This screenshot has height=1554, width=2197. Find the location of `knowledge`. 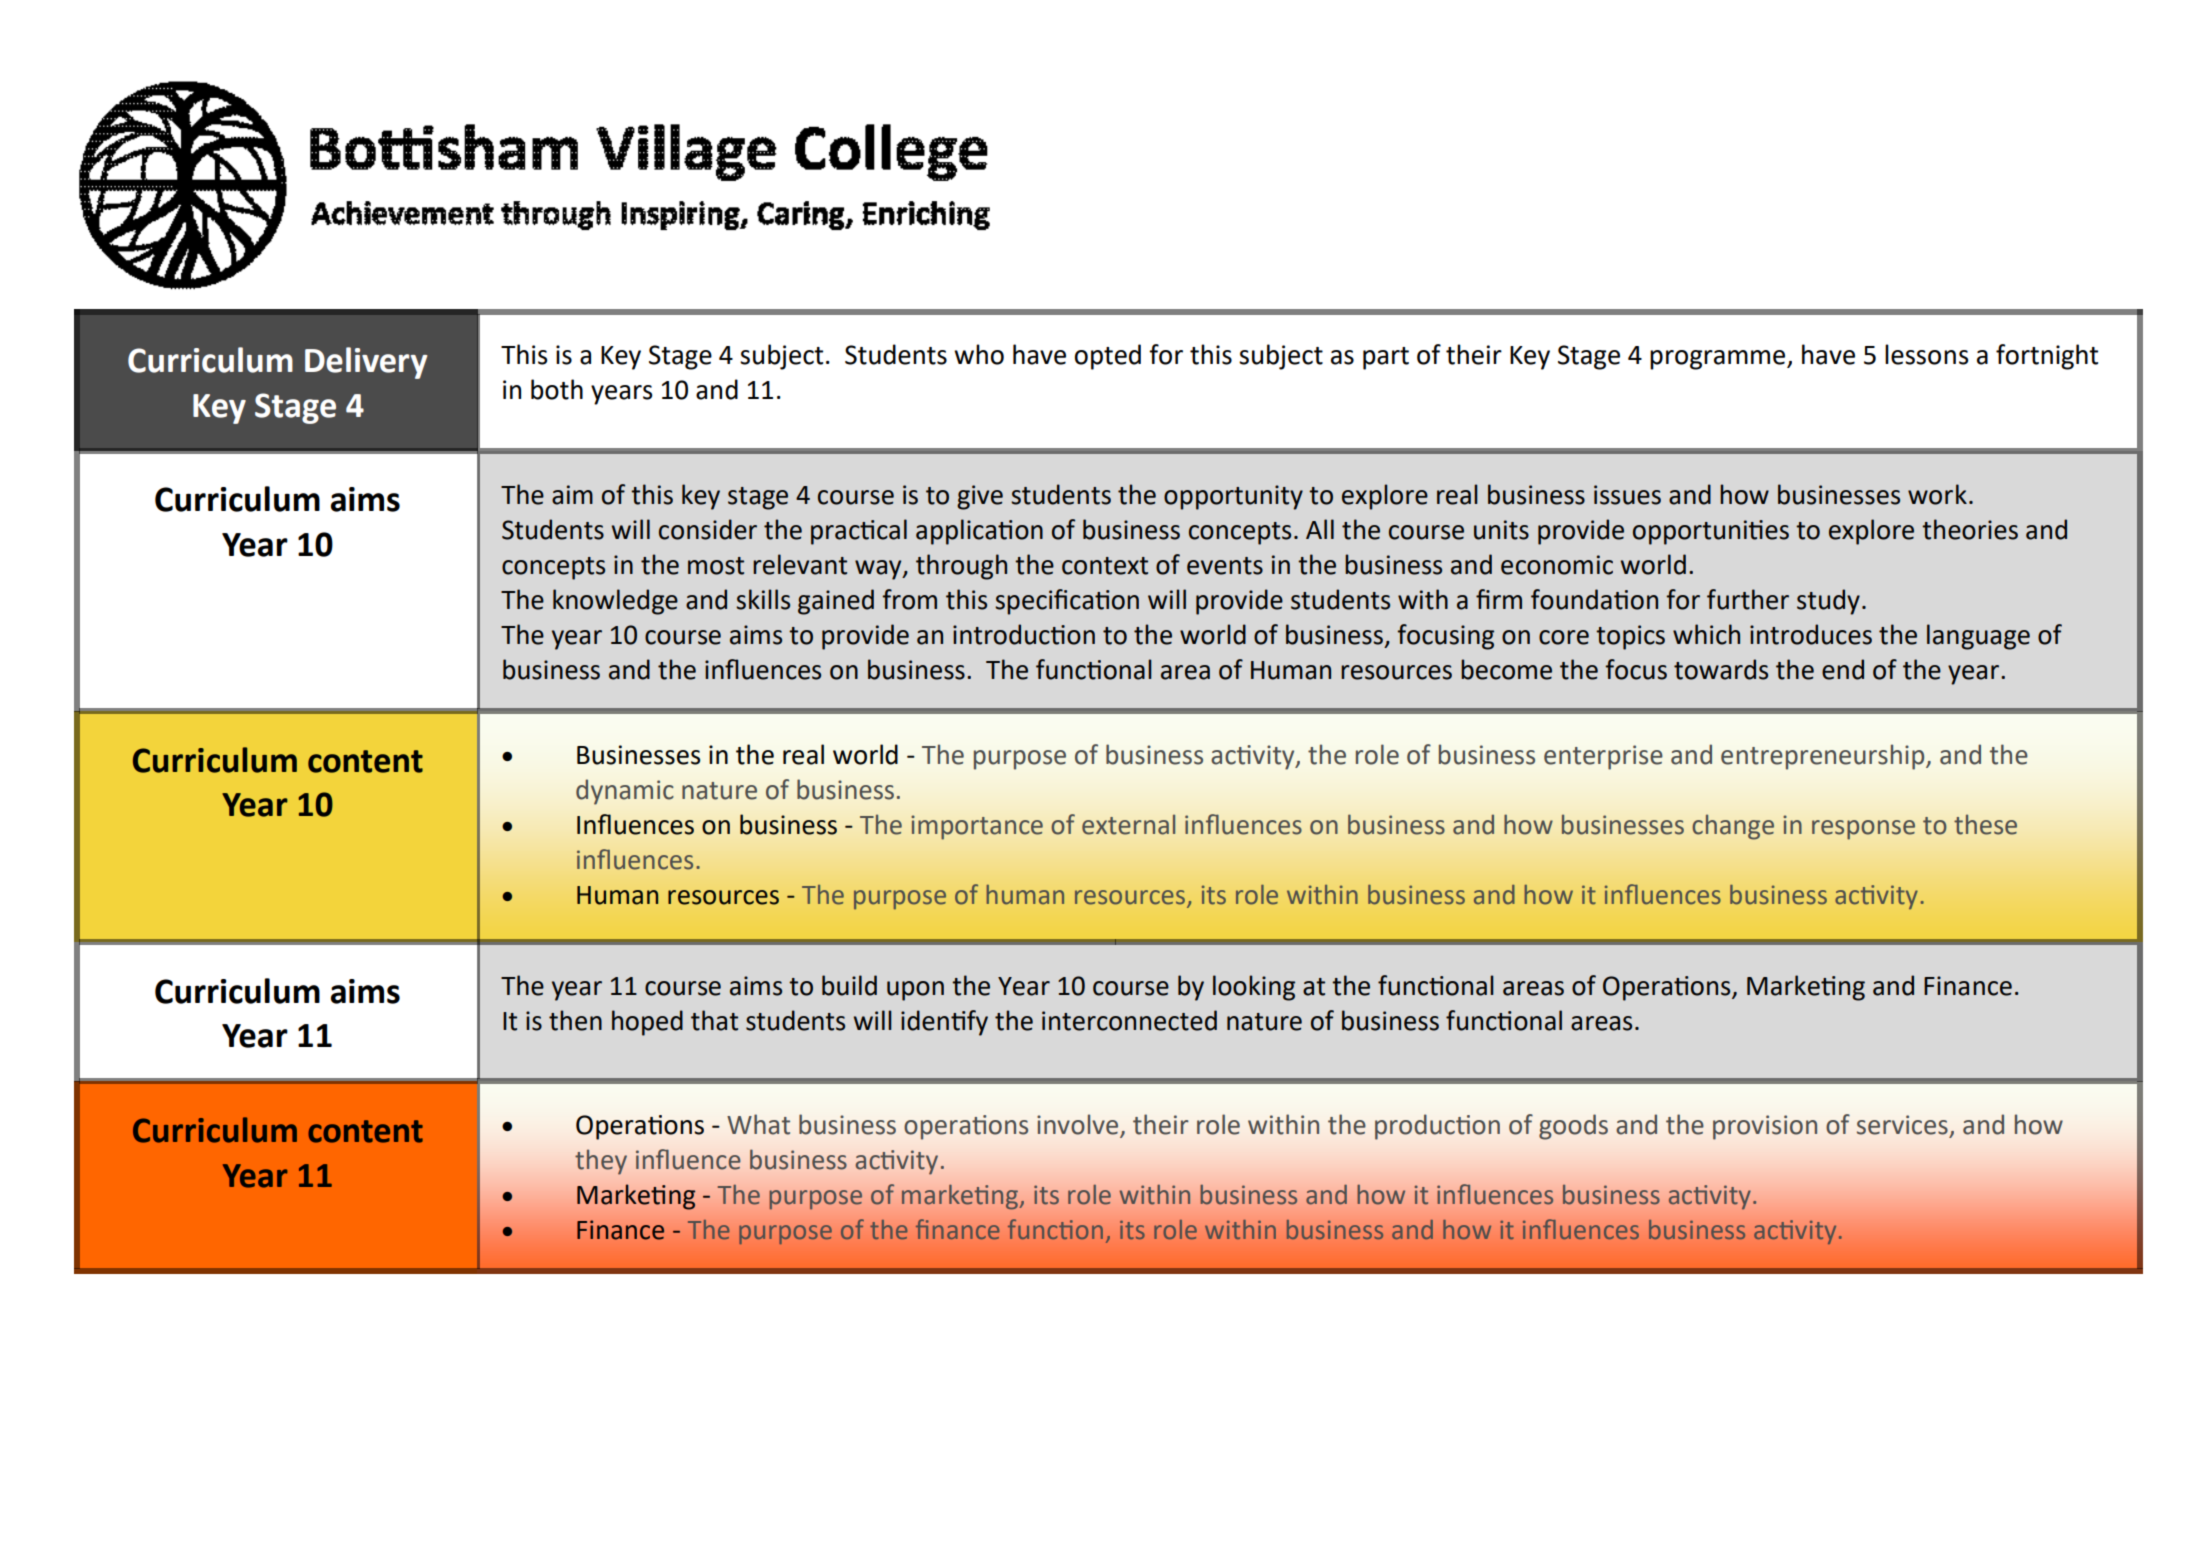

knowledge is located at coordinates (615, 602).
